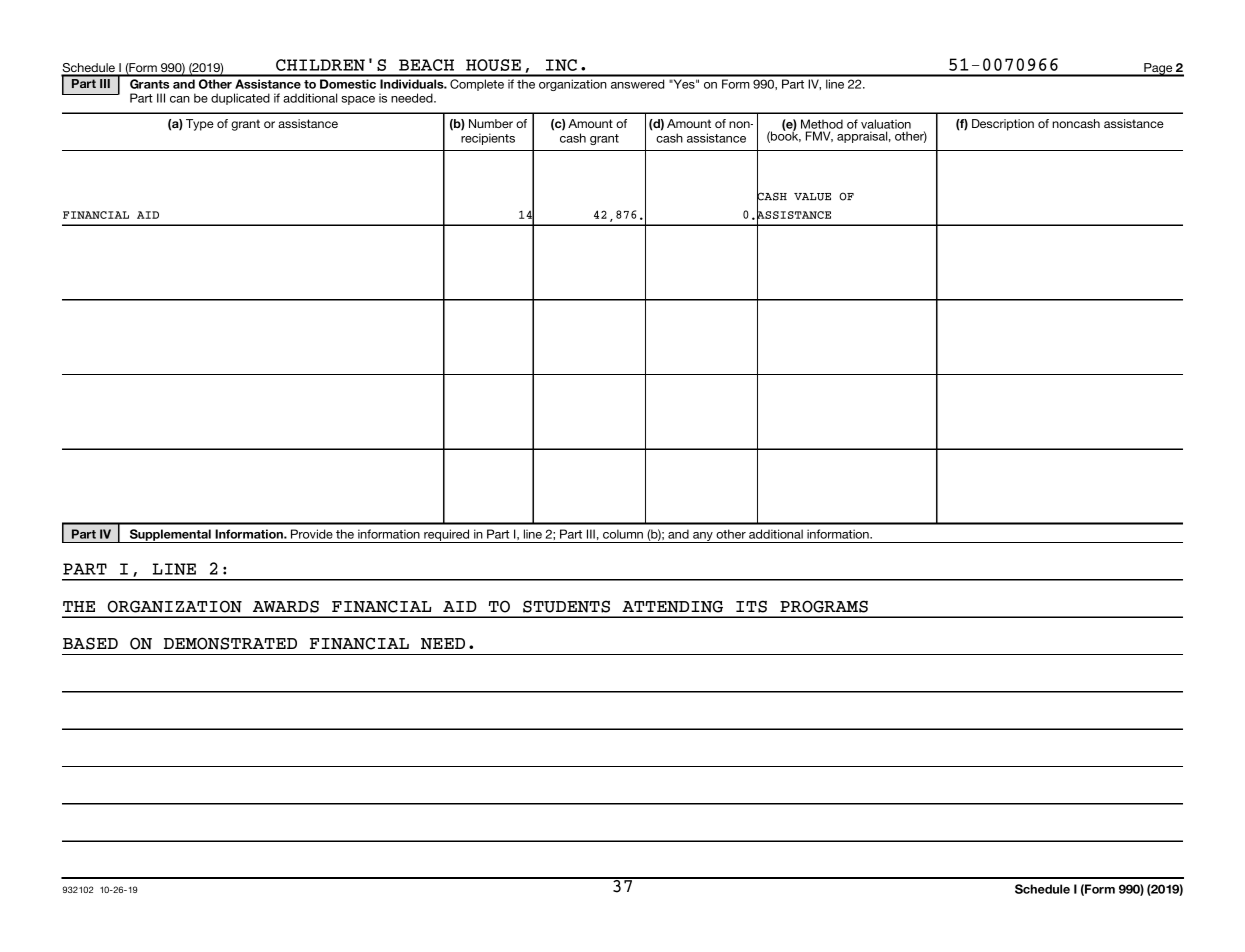  I want to click on column, so click(623, 534).
